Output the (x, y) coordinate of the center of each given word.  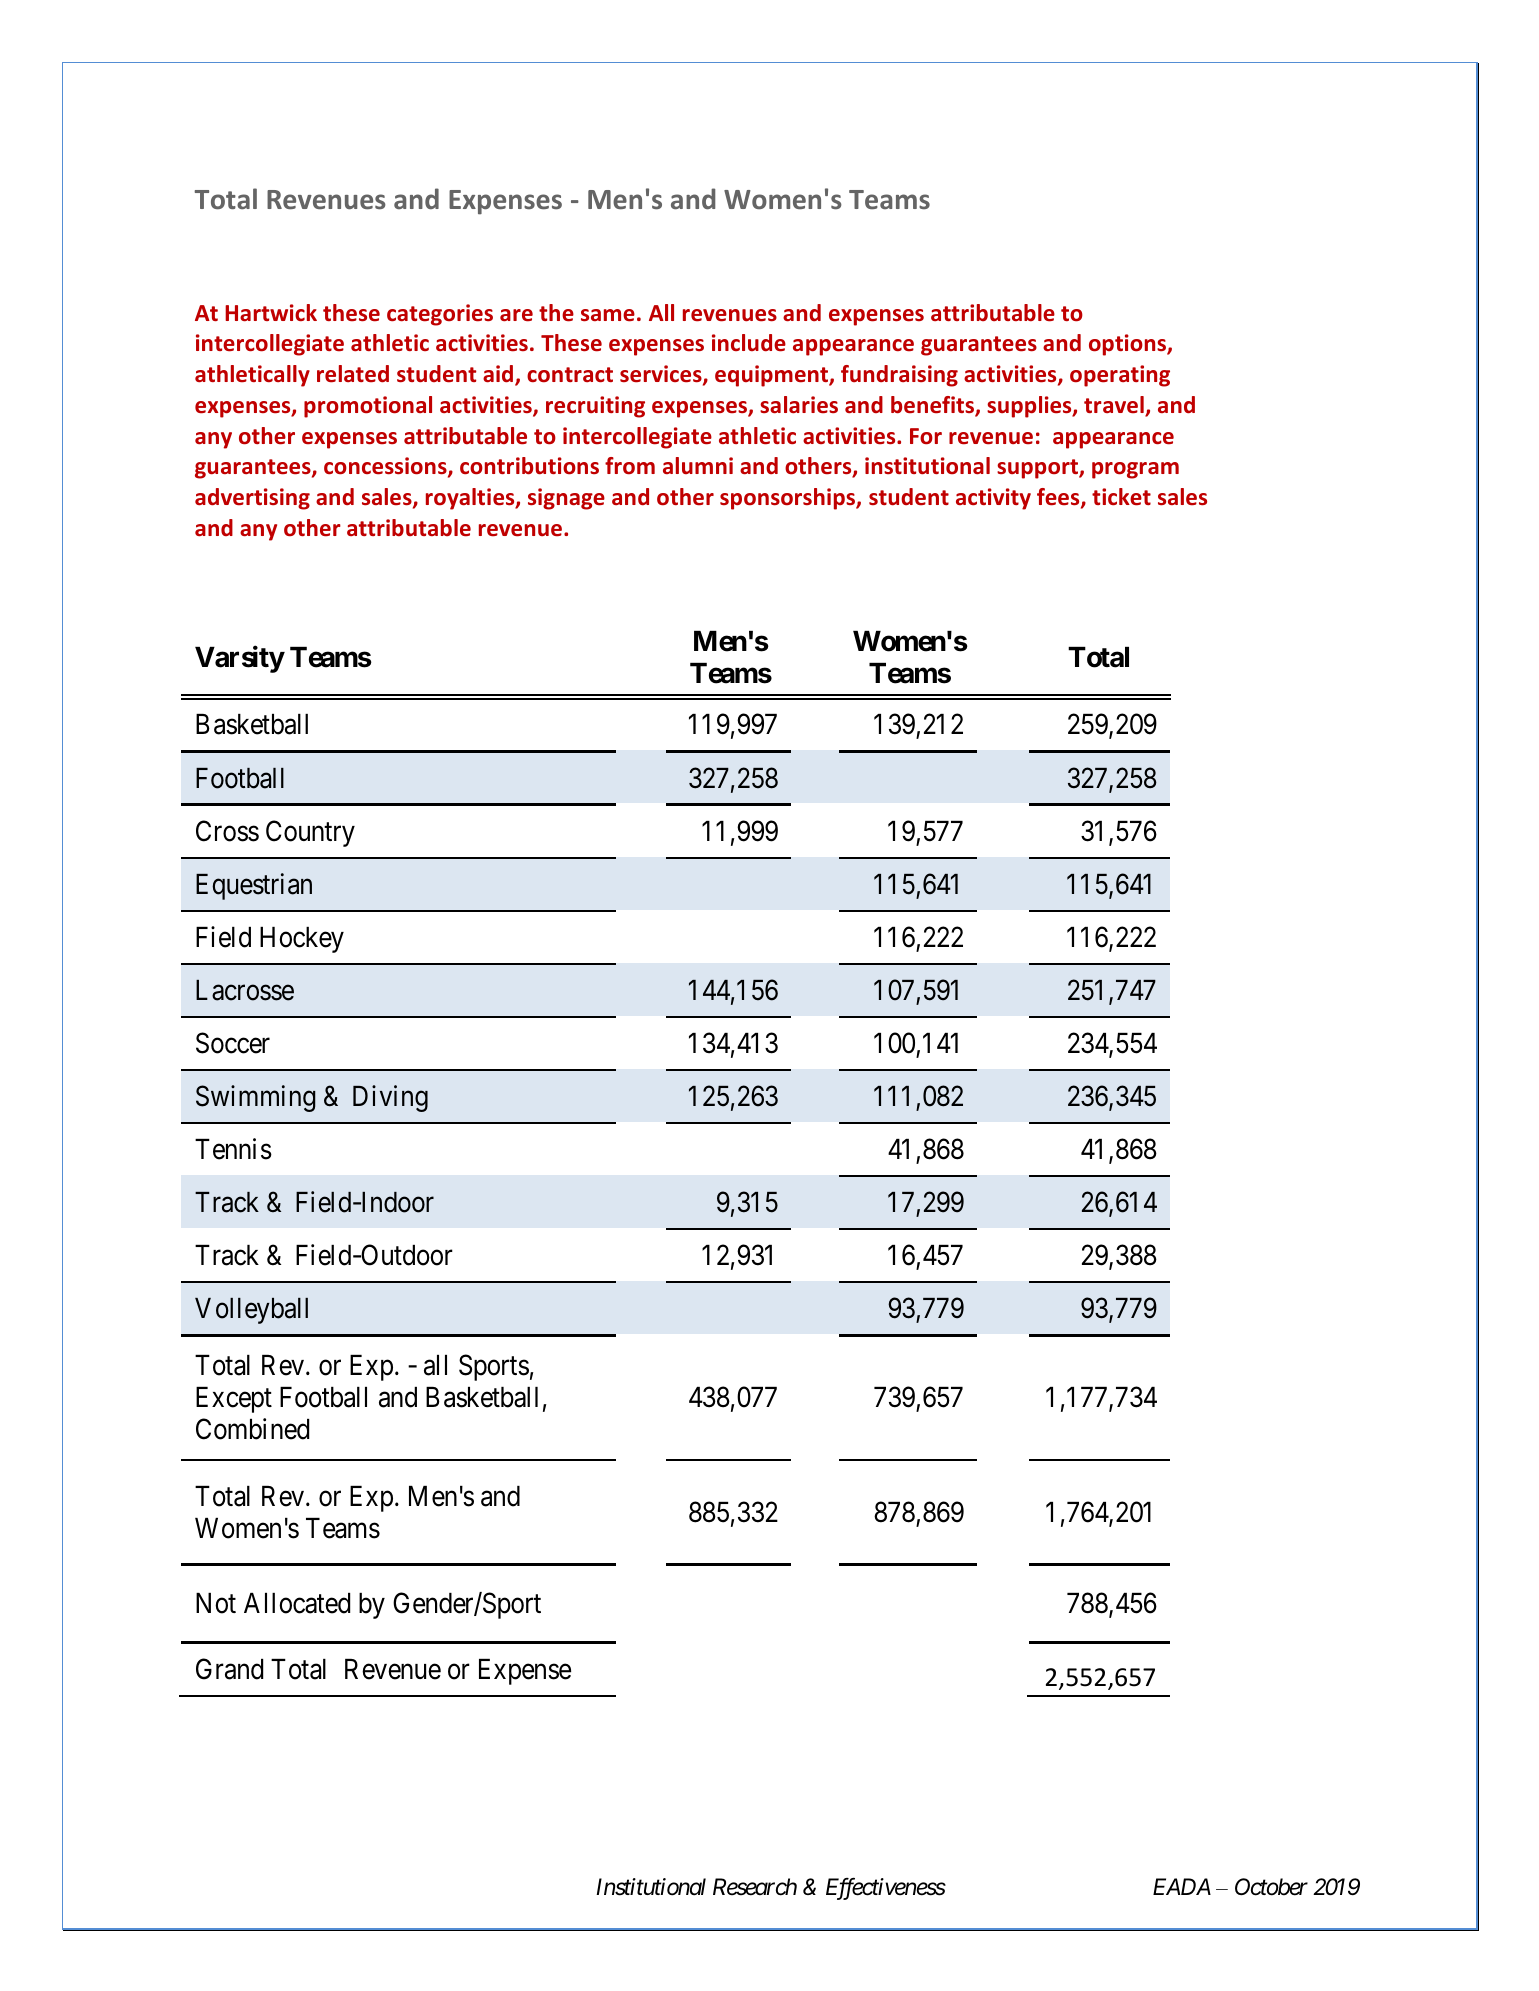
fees (1059, 498)
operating (1120, 376)
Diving (390, 1098)
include (749, 343)
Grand (229, 1669)
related (353, 374)
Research (755, 1887)
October (1271, 1887)
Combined (252, 1429)
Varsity (239, 659)
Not (216, 1603)
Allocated (297, 1603)
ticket (1121, 497)
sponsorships (788, 499)
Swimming (256, 1098)
